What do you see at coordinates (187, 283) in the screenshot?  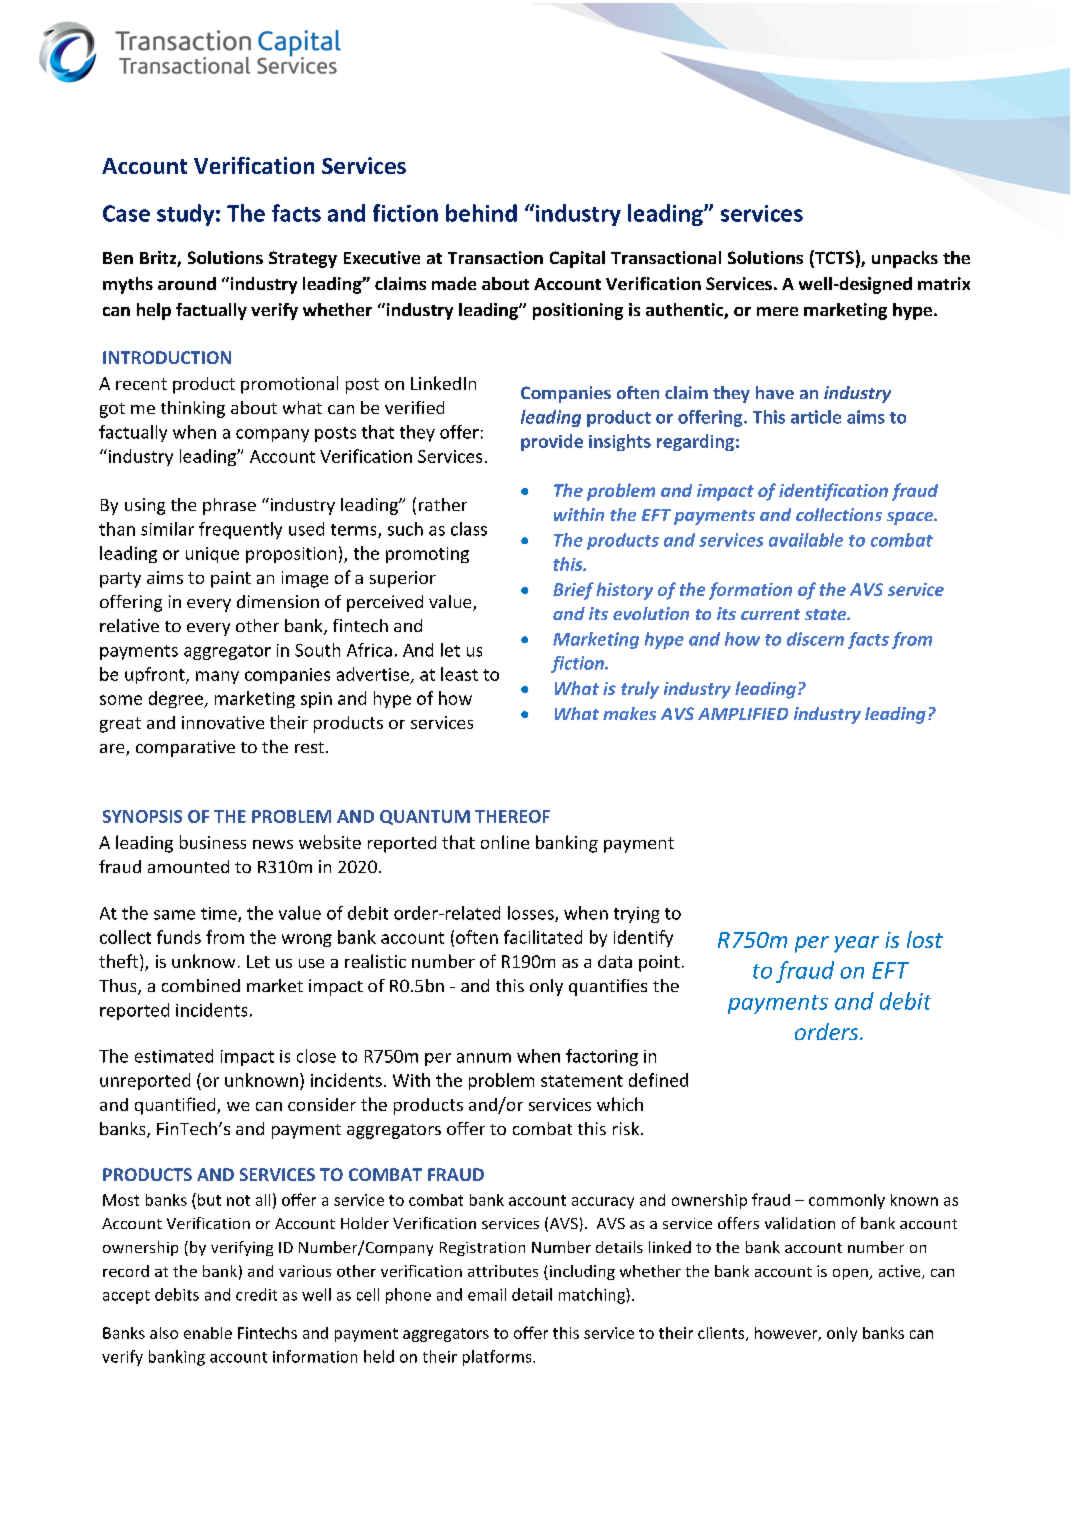 I see `around` at bounding box center [187, 283].
